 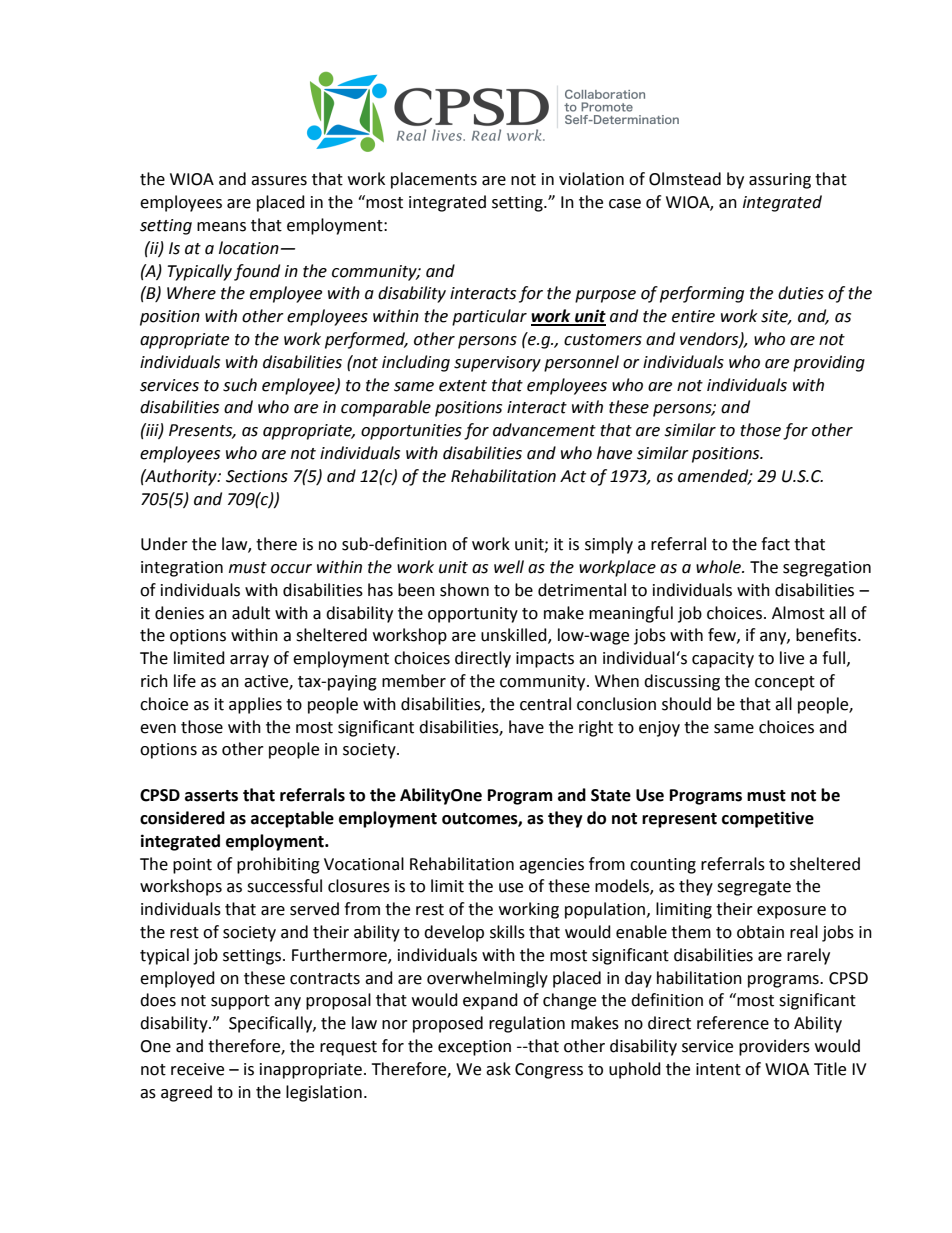 What do you see at coordinates (785, 683) in the screenshot?
I see `concept` at bounding box center [785, 683].
